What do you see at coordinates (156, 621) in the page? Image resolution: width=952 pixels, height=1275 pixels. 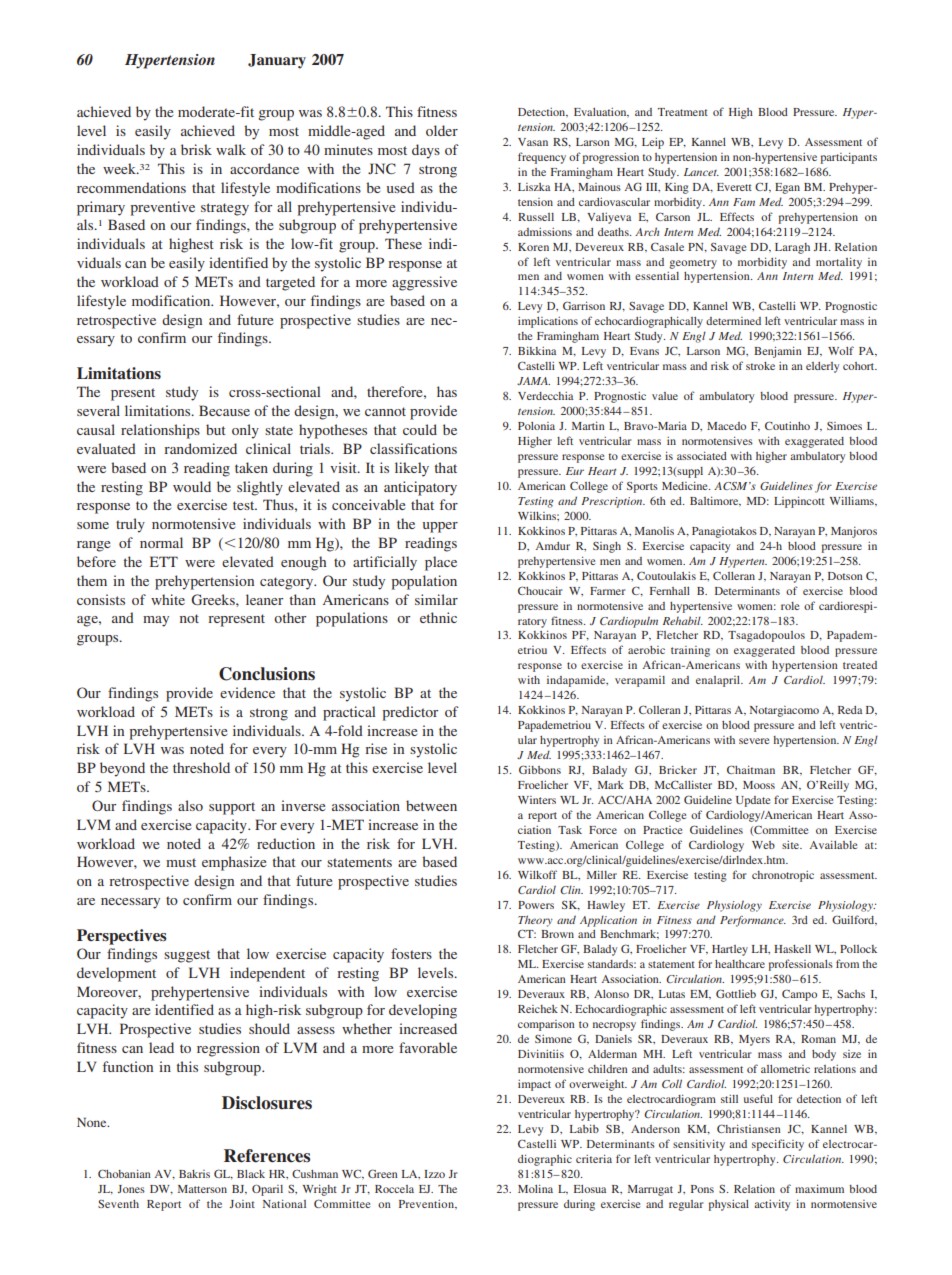 I see `may` at bounding box center [156, 621].
